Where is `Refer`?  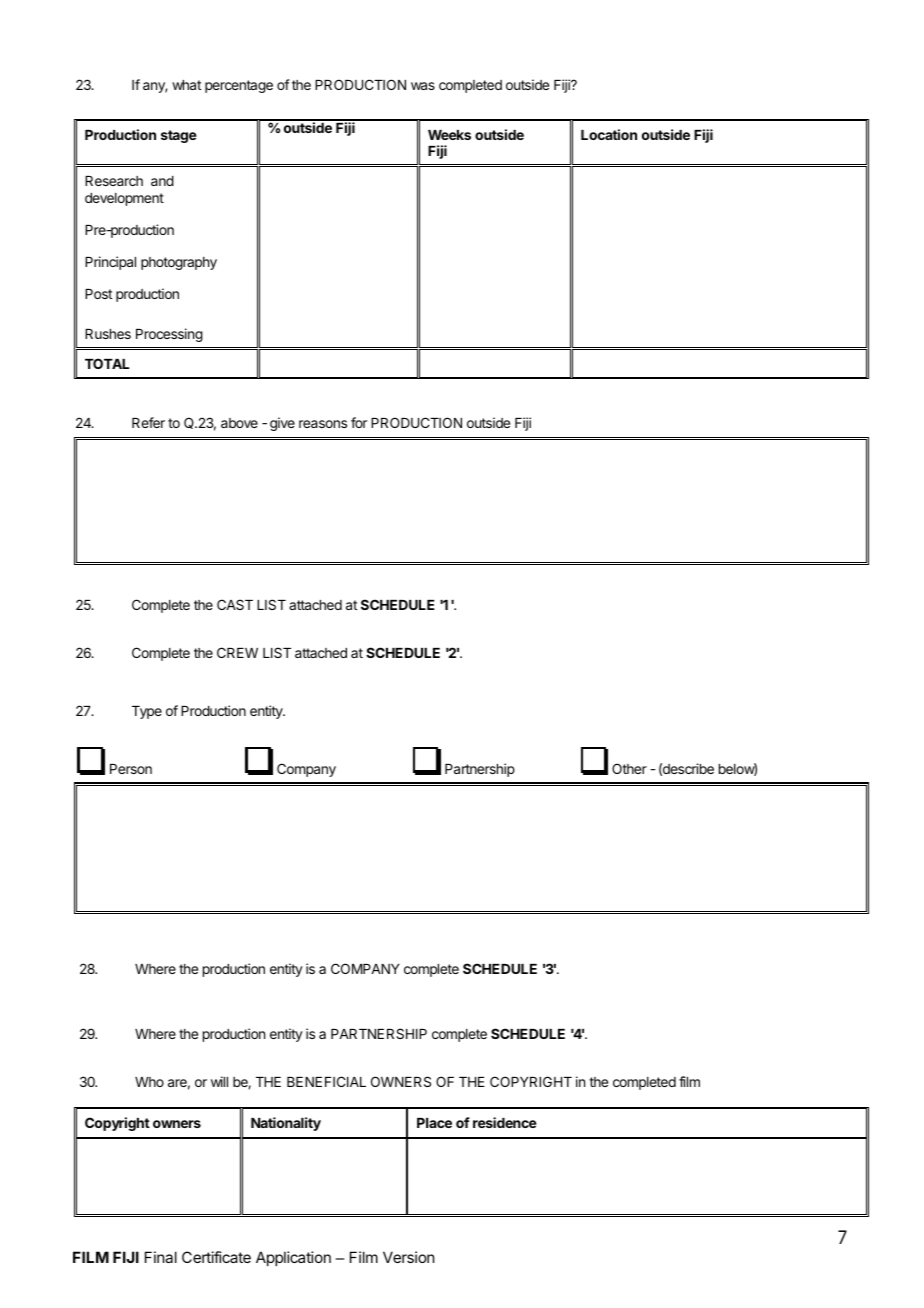 Refer is located at coordinates (148, 422).
